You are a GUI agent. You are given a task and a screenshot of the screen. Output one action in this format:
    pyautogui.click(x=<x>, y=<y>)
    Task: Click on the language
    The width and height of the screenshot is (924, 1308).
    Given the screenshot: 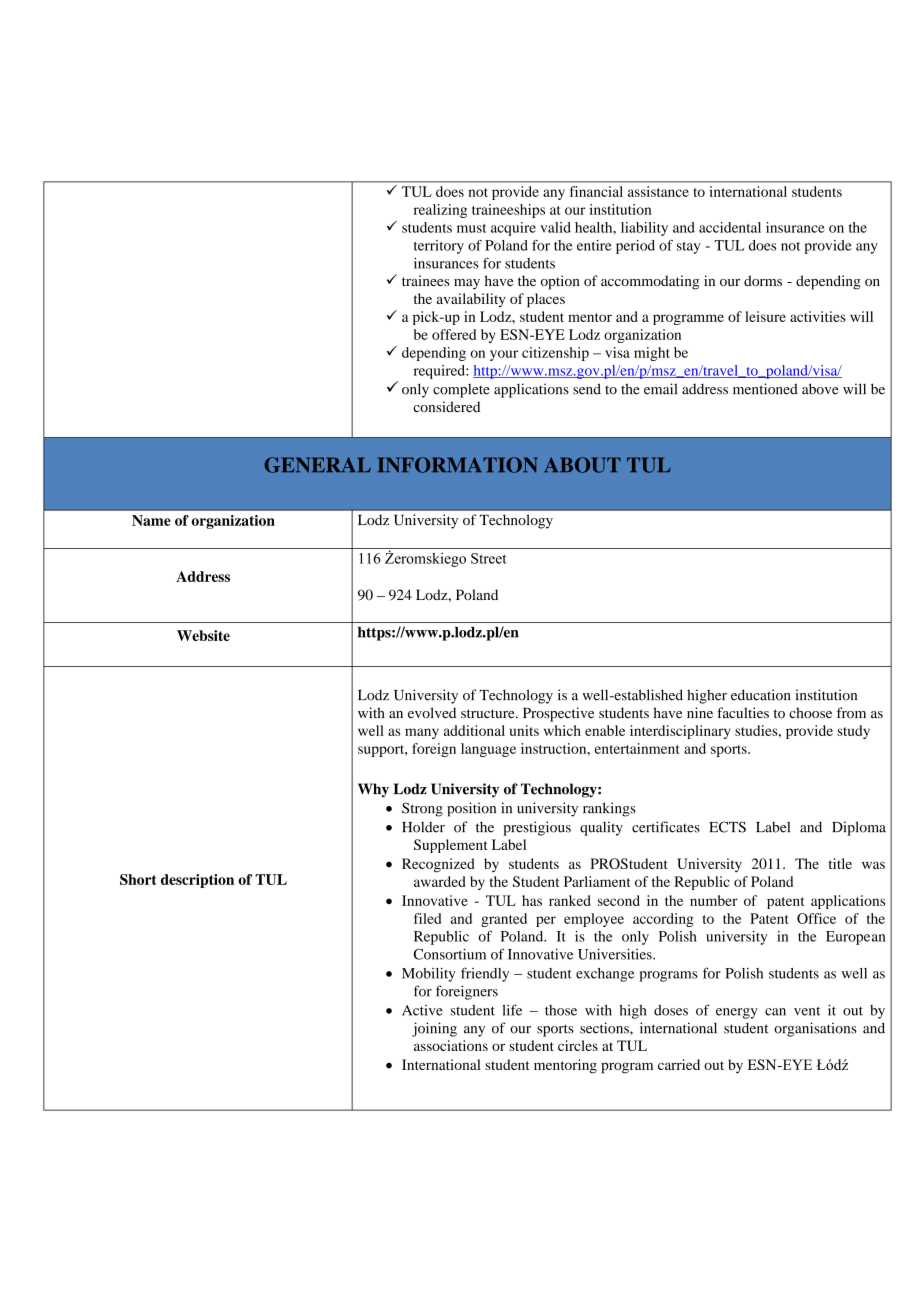 What is the action you would take?
    pyautogui.click(x=488, y=750)
